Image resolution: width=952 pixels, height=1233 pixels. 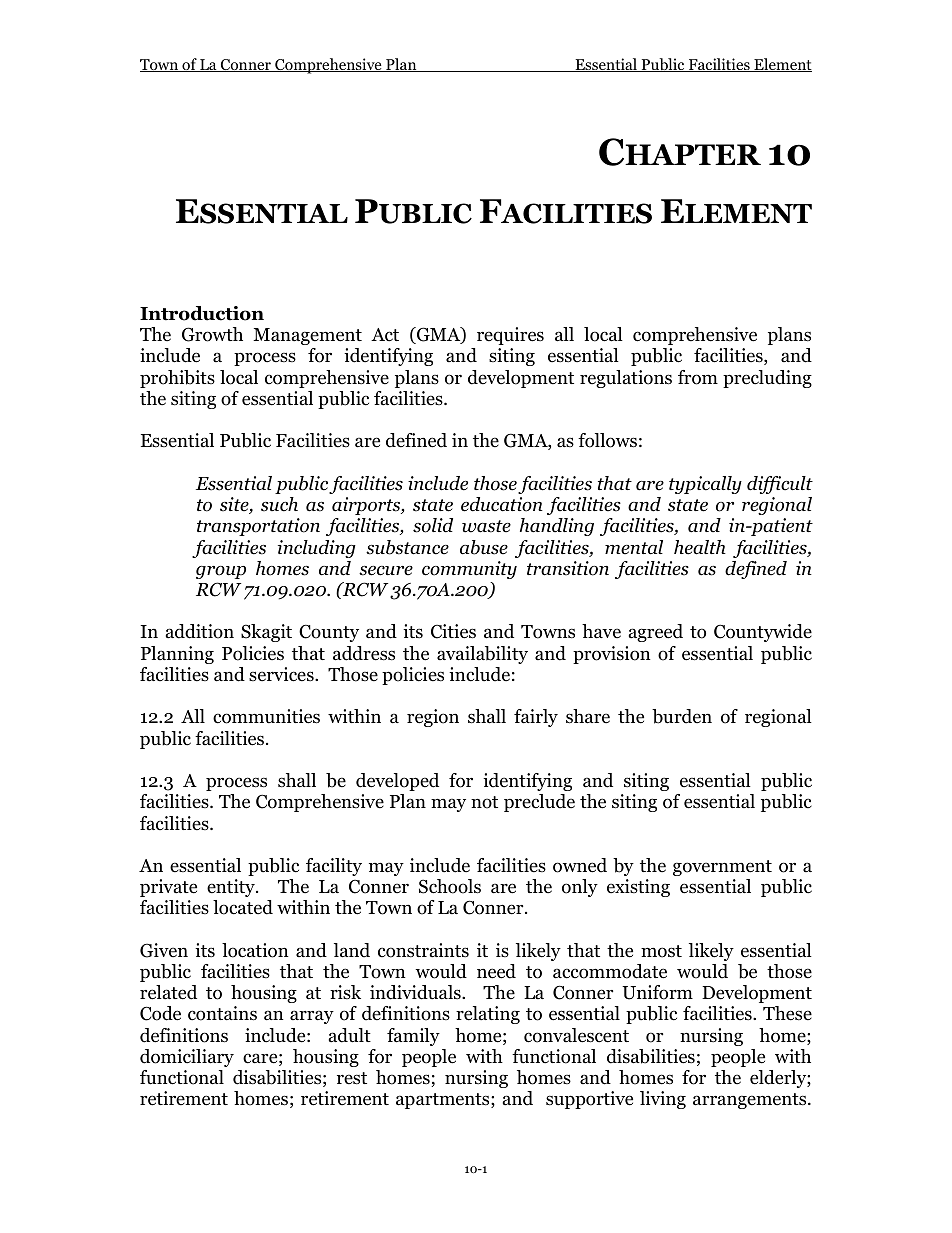 What do you see at coordinates (221, 572) in the screenshot?
I see `group` at bounding box center [221, 572].
